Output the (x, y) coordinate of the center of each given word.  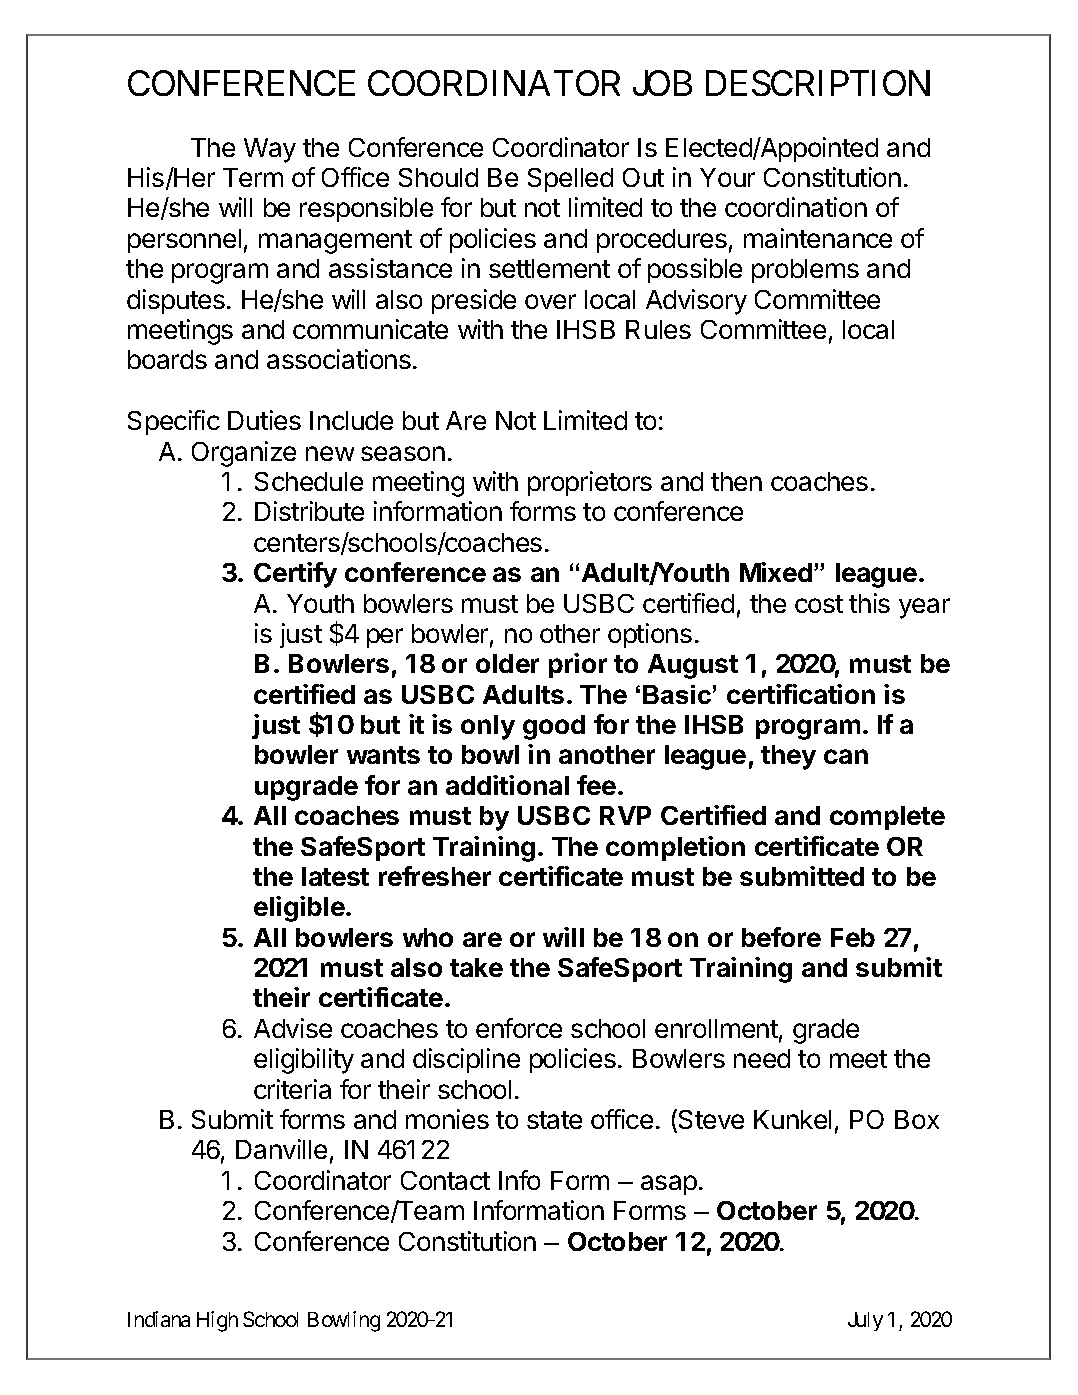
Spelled (570, 180)
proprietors (590, 483)
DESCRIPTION (818, 83)
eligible (300, 909)
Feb (853, 937)
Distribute (309, 511)
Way (270, 150)
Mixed (776, 572)
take (476, 967)
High (217, 1321)
